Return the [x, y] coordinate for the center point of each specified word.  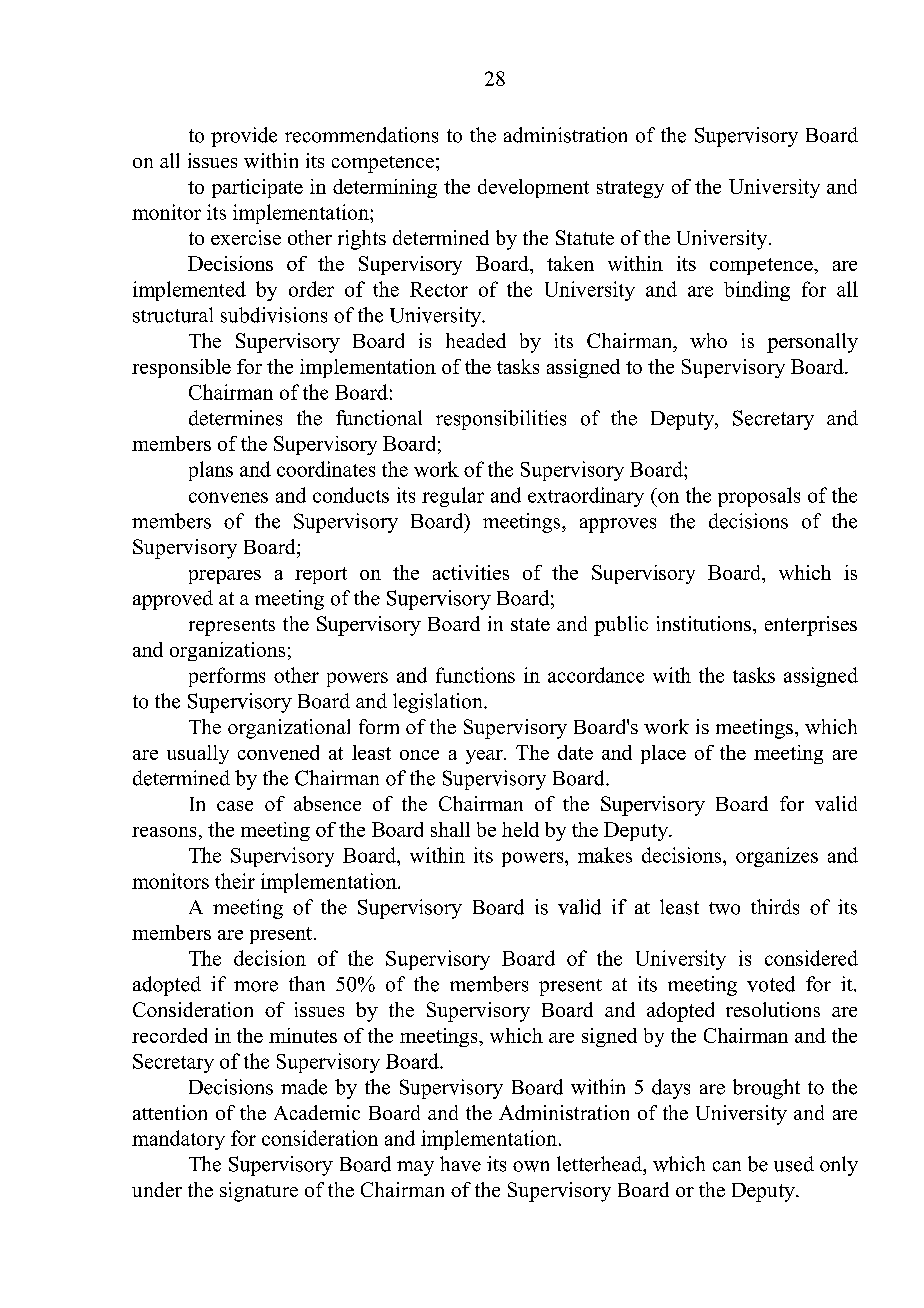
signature [259, 1192]
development [533, 188]
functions [475, 675]
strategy [630, 189]
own [531, 1166]
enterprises [811, 626]
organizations [227, 651]
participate [257, 188]
